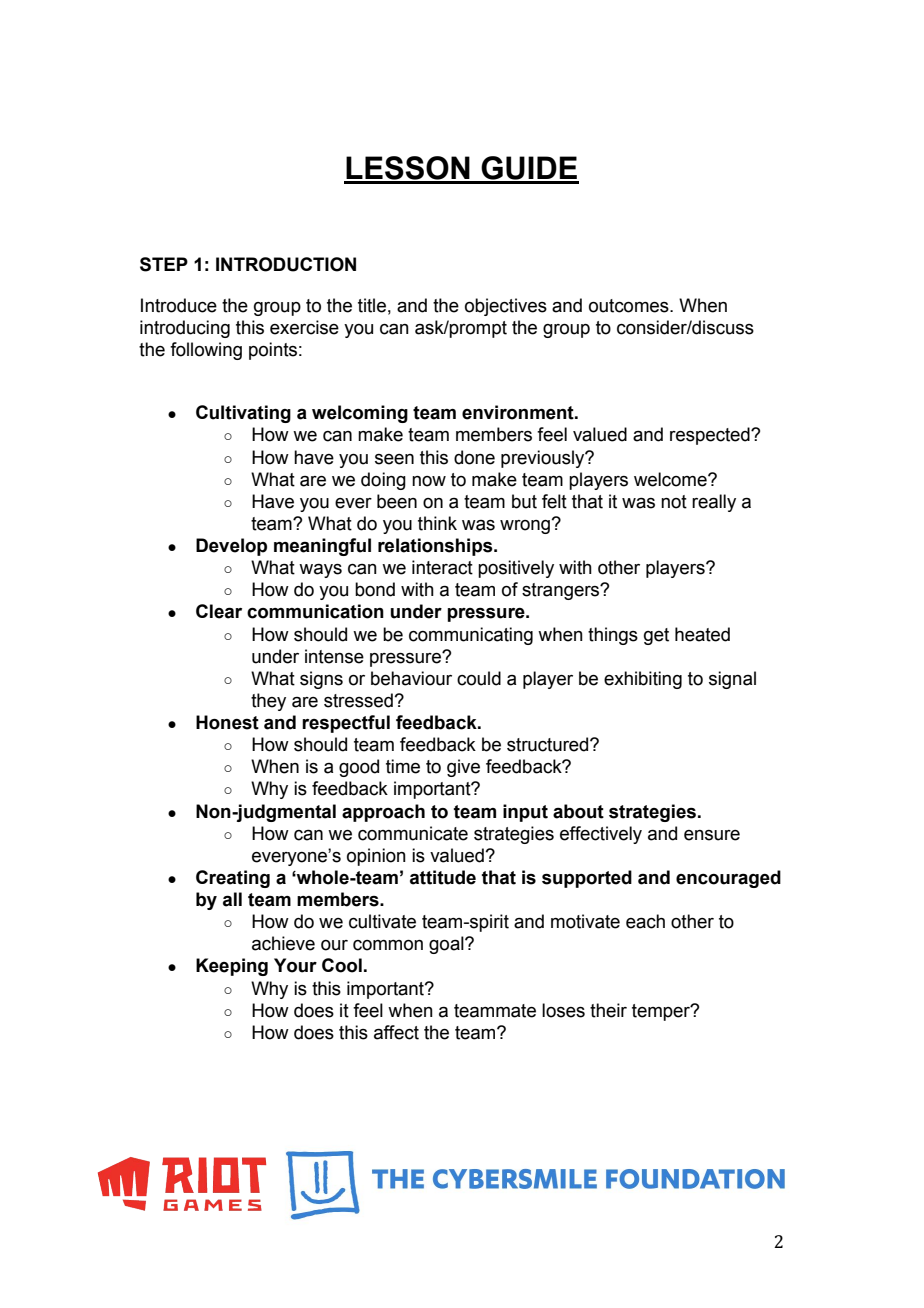 Image resolution: width=924 pixels, height=1308 pixels. Describe the element at coordinates (396, 1032) in the page. I see `affect` at that location.
